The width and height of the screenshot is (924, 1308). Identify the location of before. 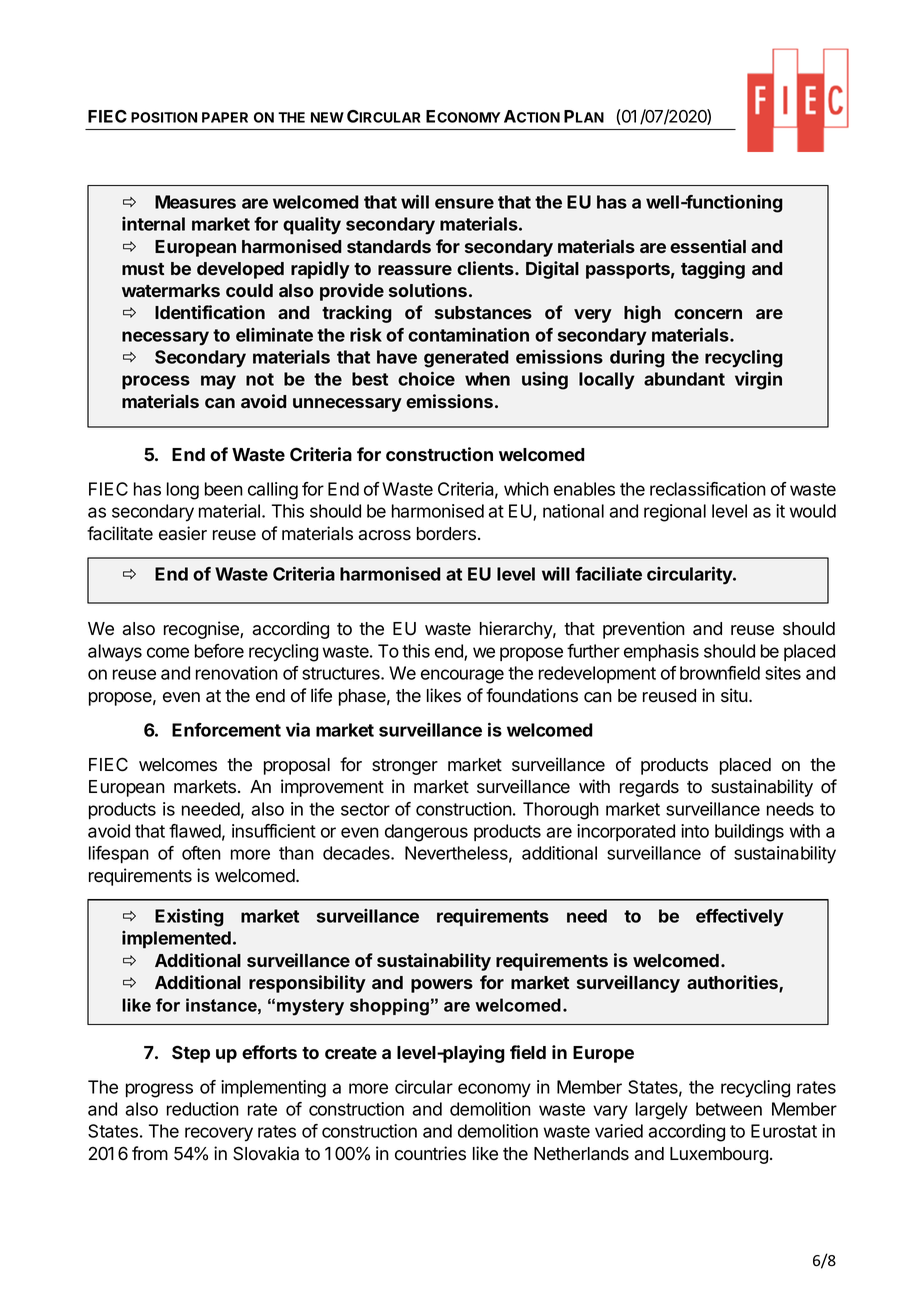
(219, 651).
